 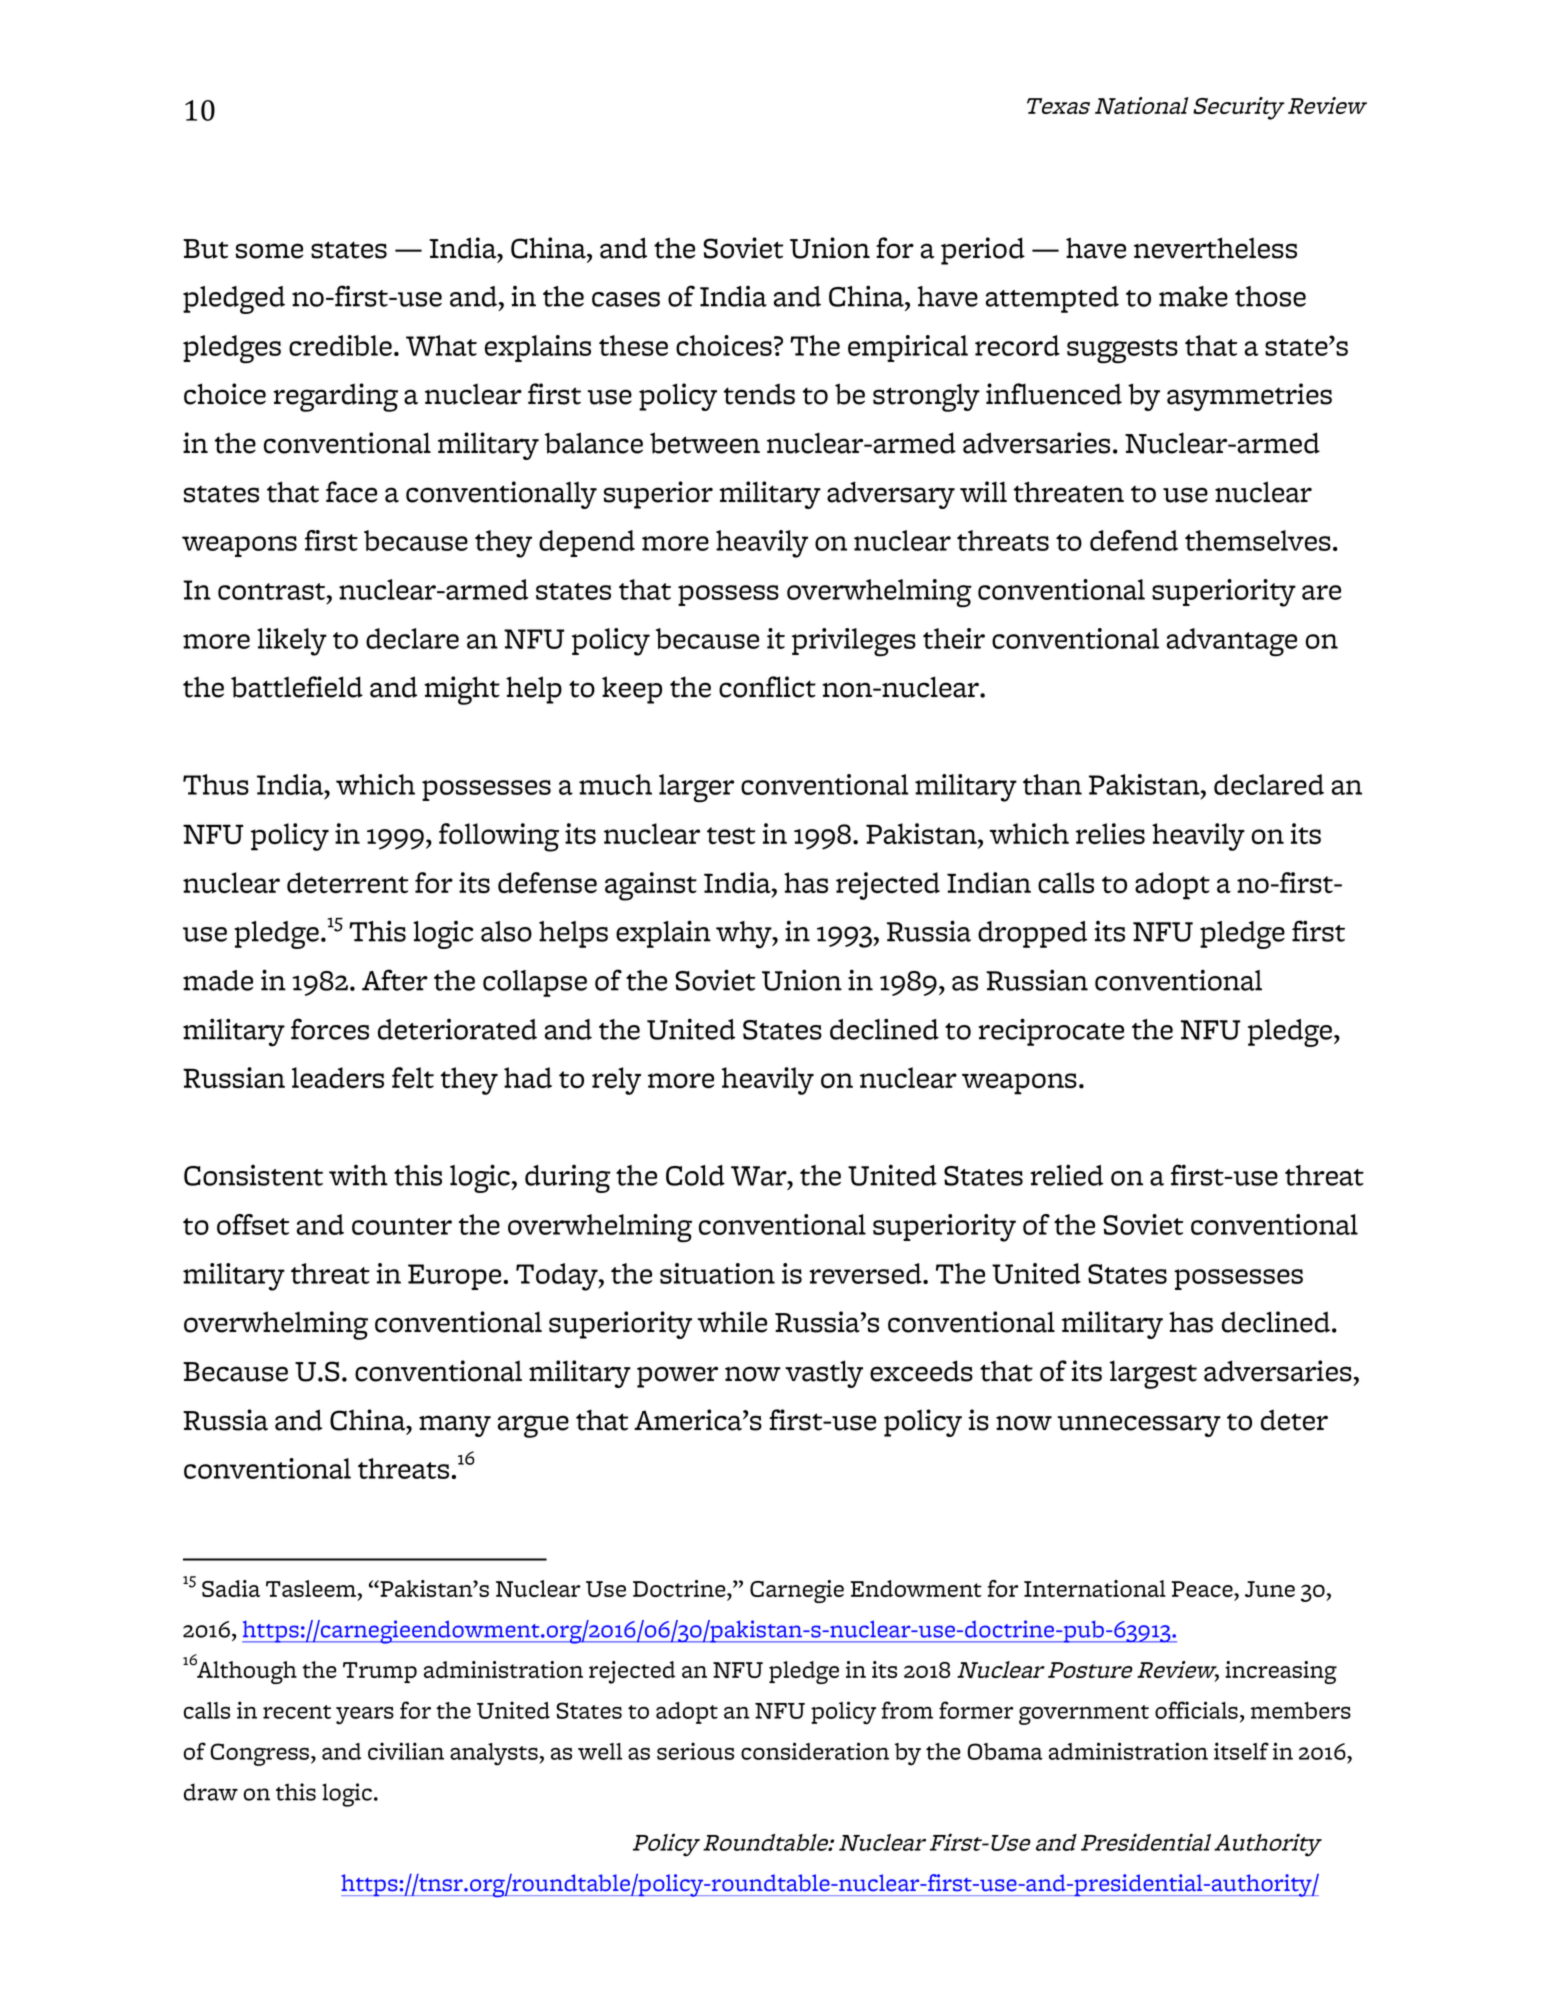 What do you see at coordinates (696, 788) in the screenshot?
I see `larger` at bounding box center [696, 788].
